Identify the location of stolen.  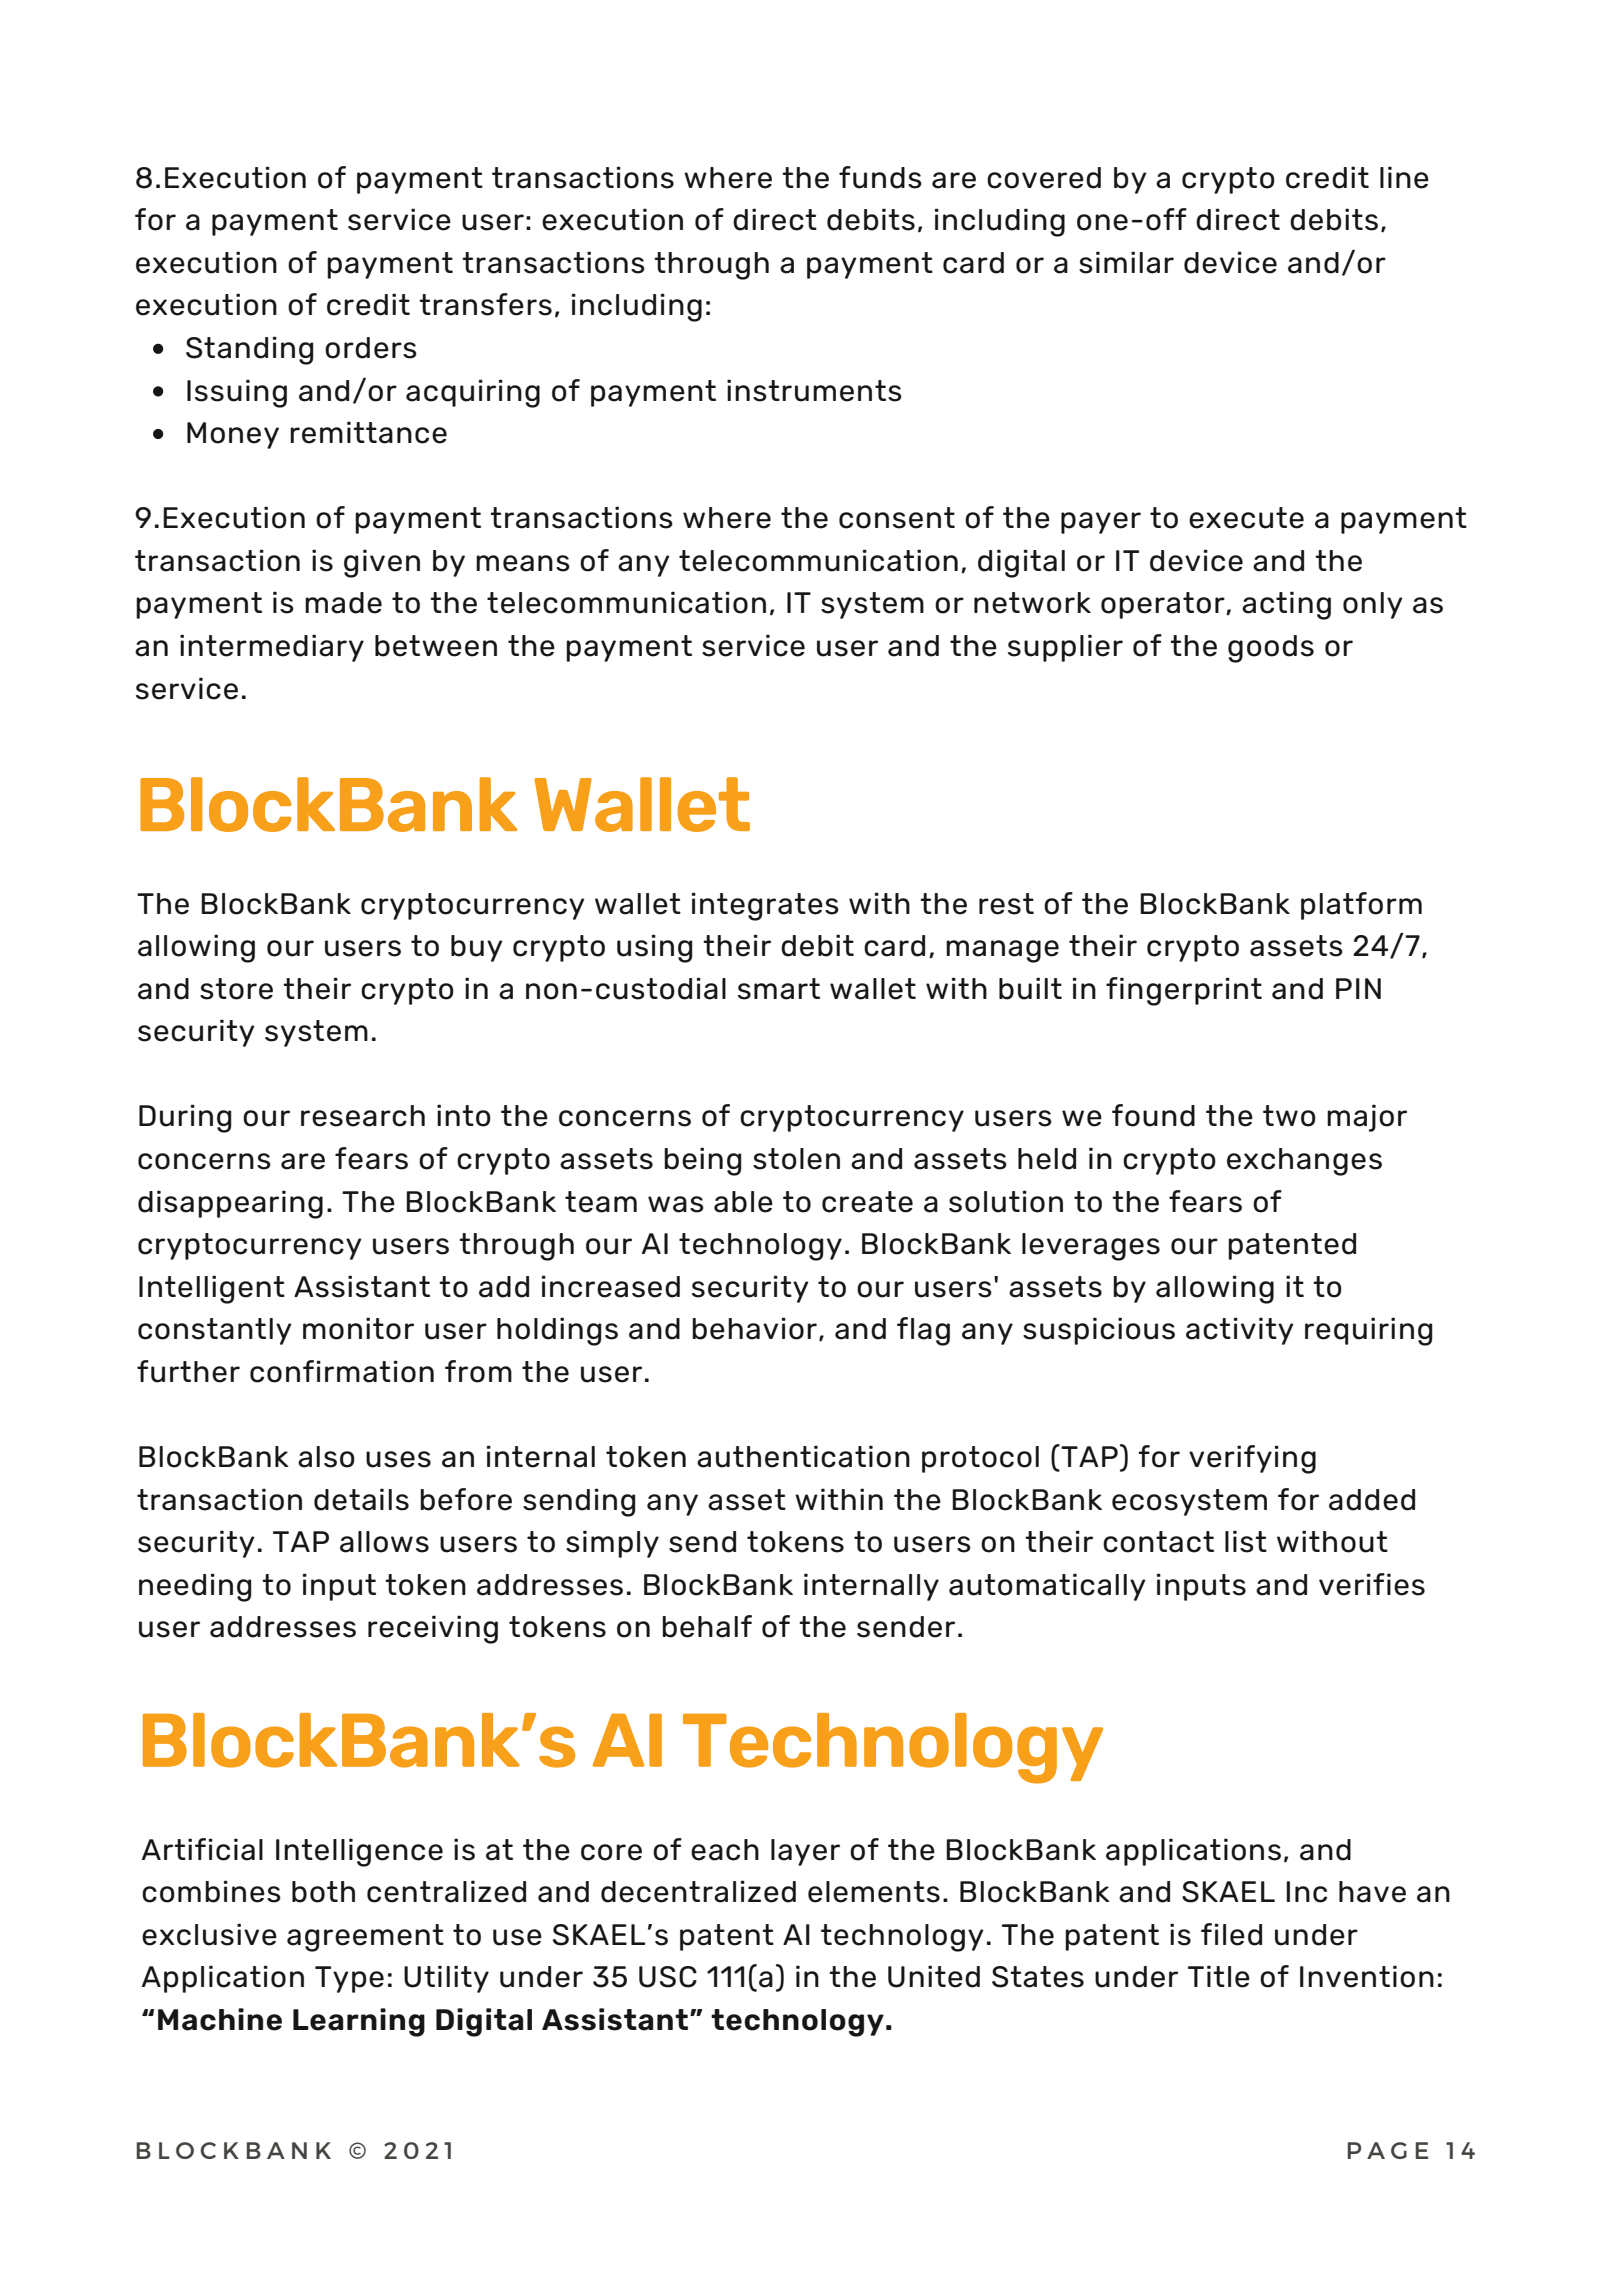
(796, 1159).
